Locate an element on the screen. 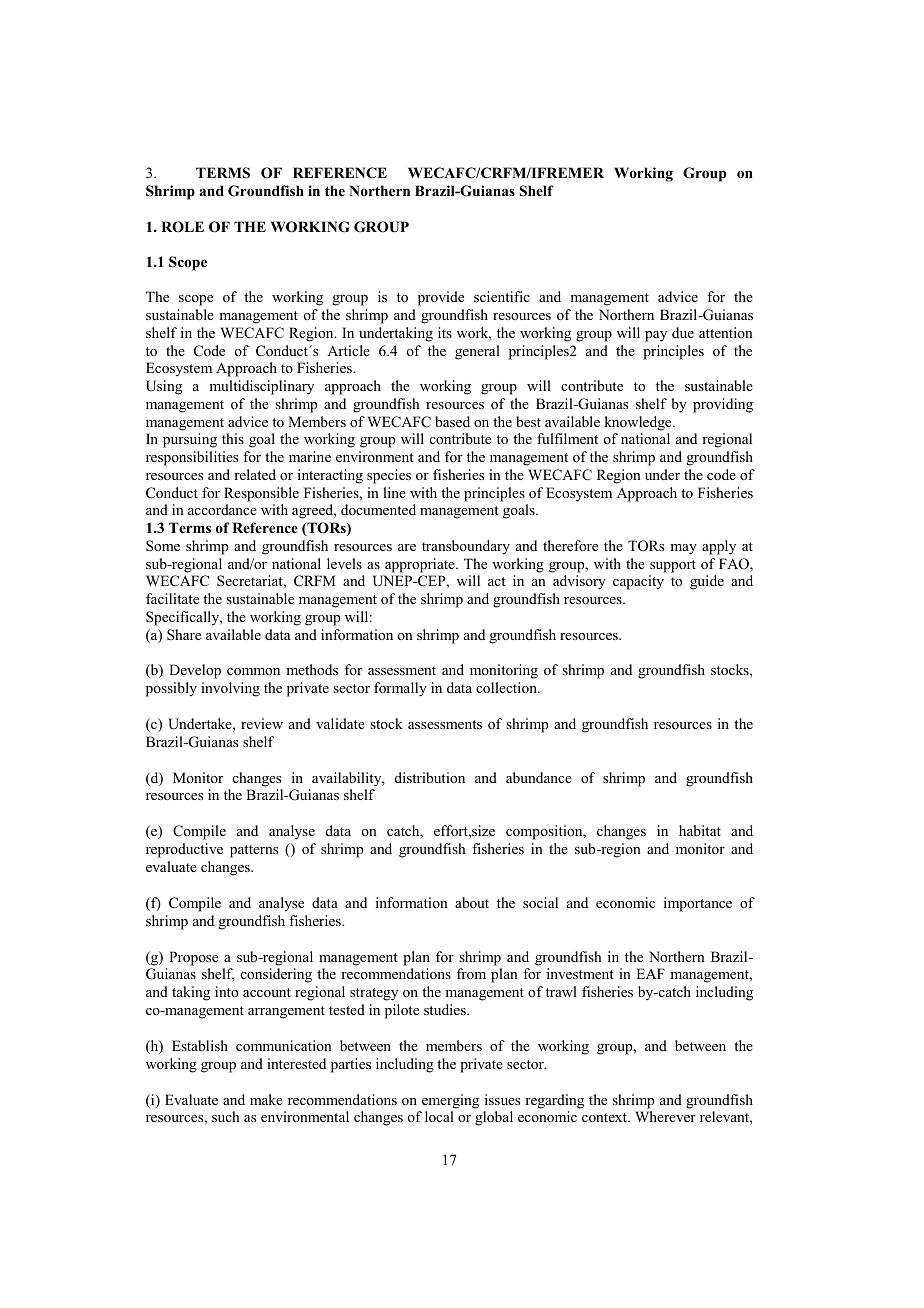 The height and width of the screenshot is (1308, 924). involving is located at coordinates (230, 689).
